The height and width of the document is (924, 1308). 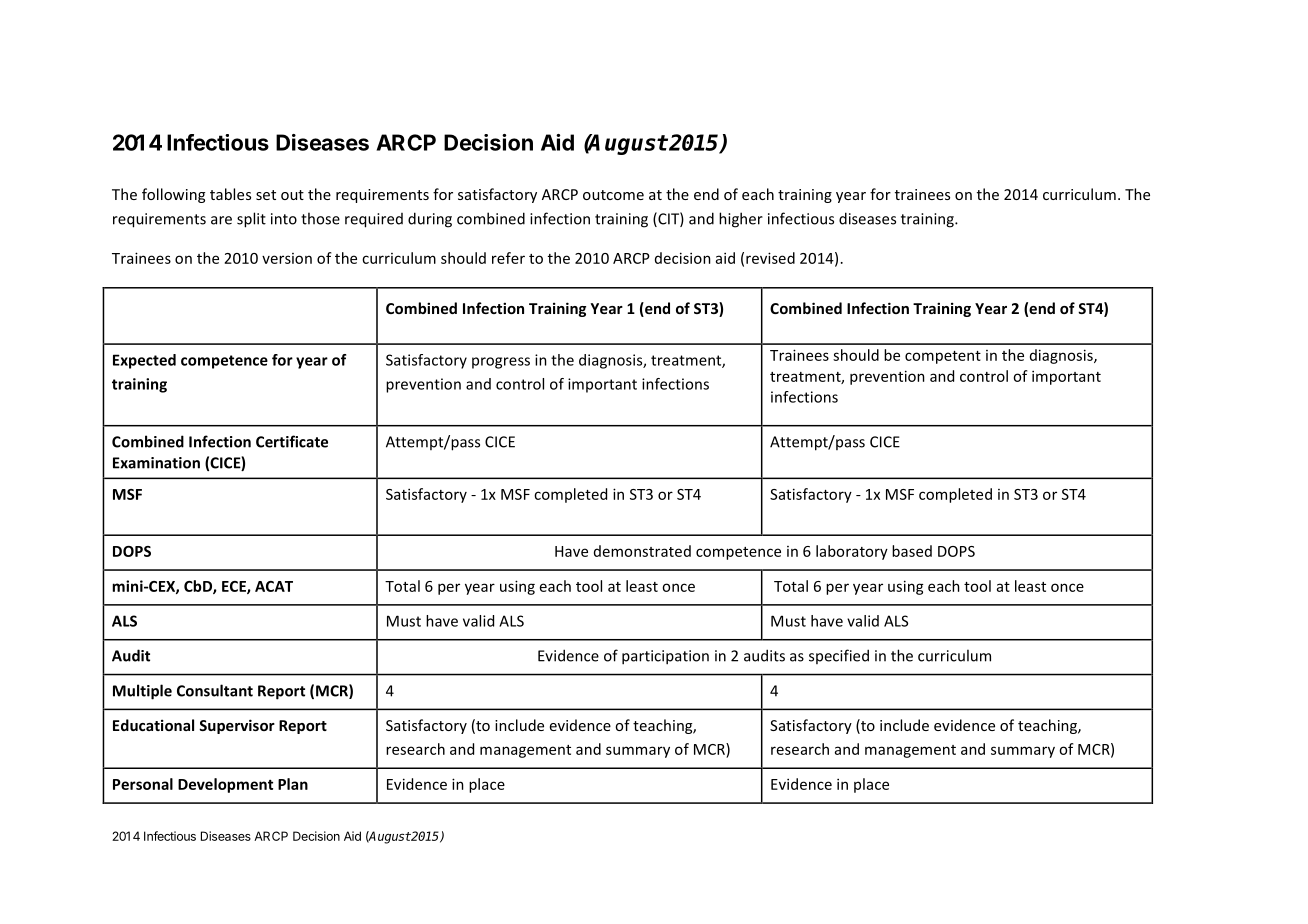 What do you see at coordinates (613, 195) in the document?
I see `outcome` at bounding box center [613, 195].
